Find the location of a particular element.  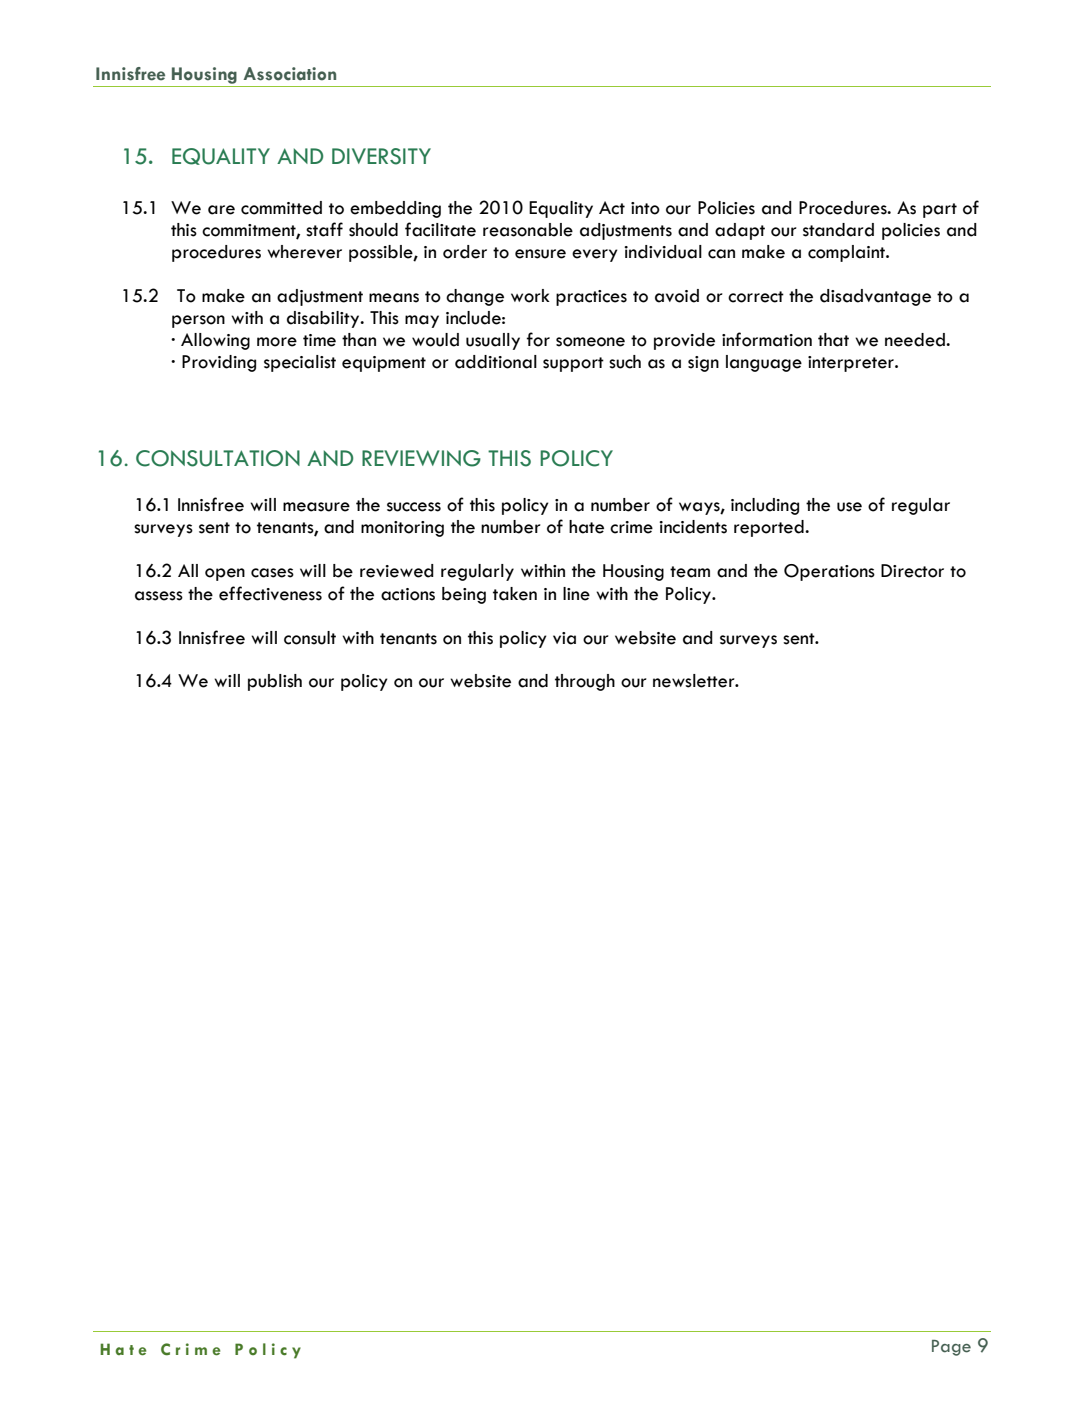

Operations is located at coordinates (829, 572).
